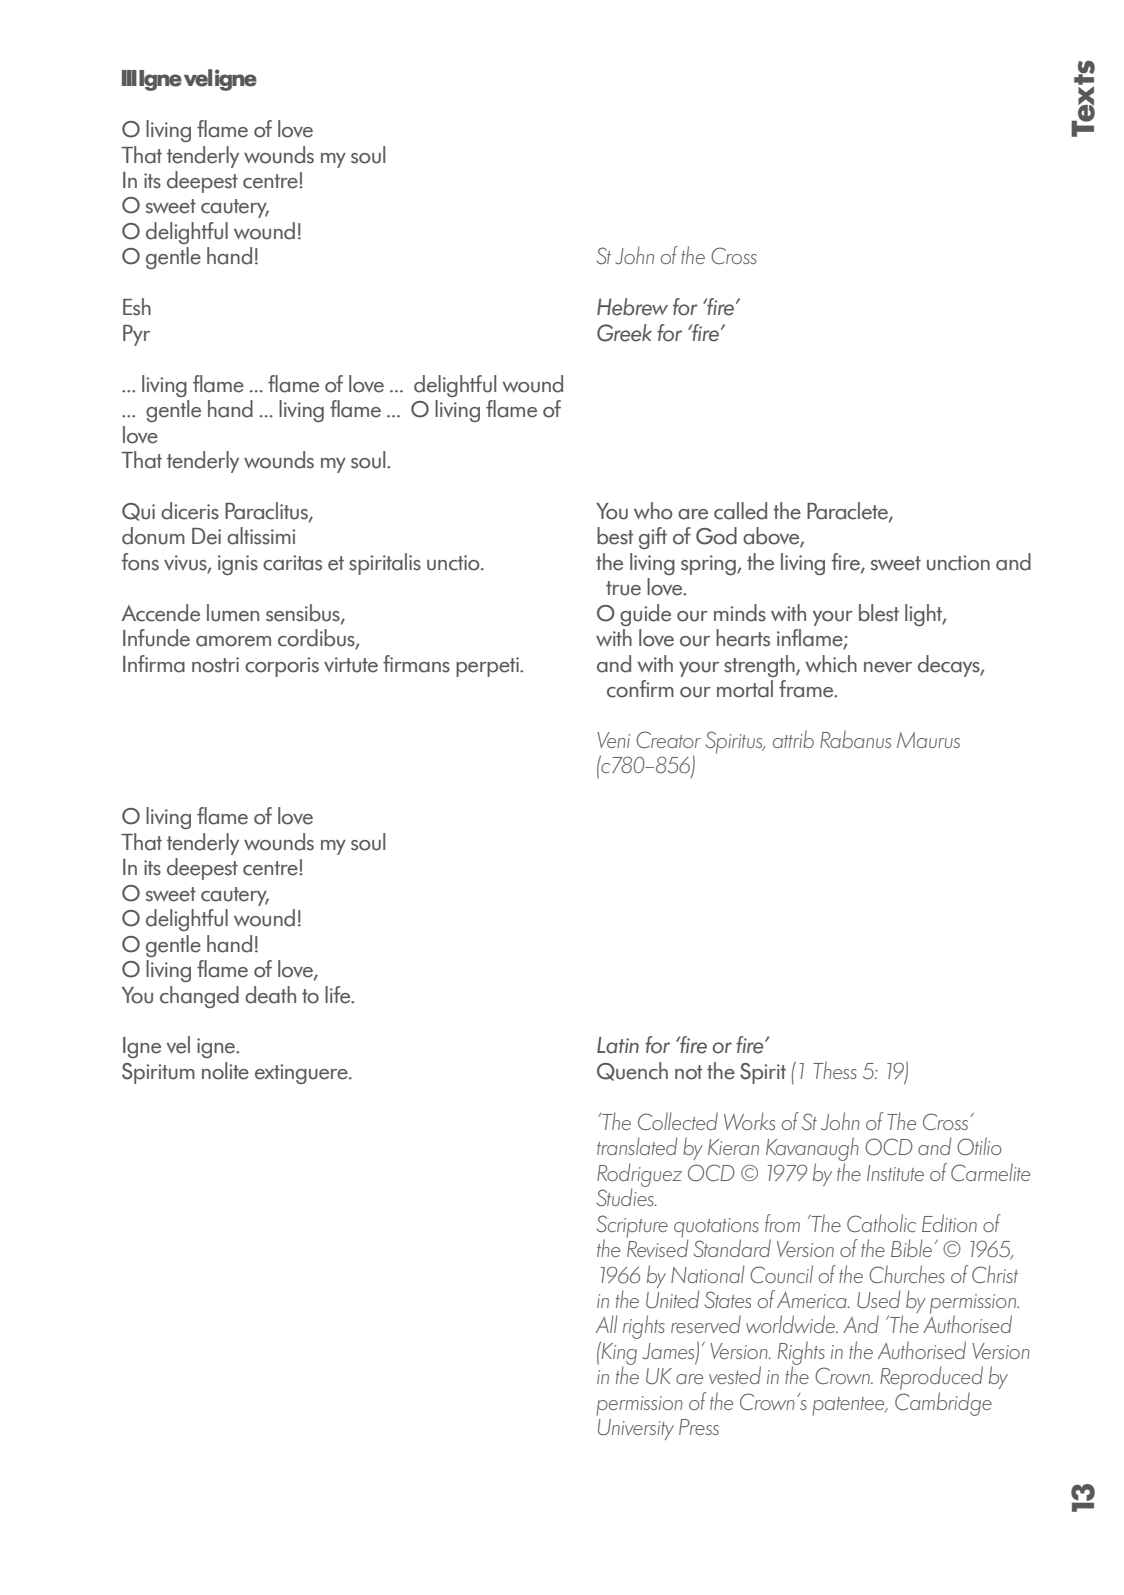 This page has width=1124, height=1595. What do you see at coordinates (206, 536) in the page?
I see `Dei` at bounding box center [206, 536].
